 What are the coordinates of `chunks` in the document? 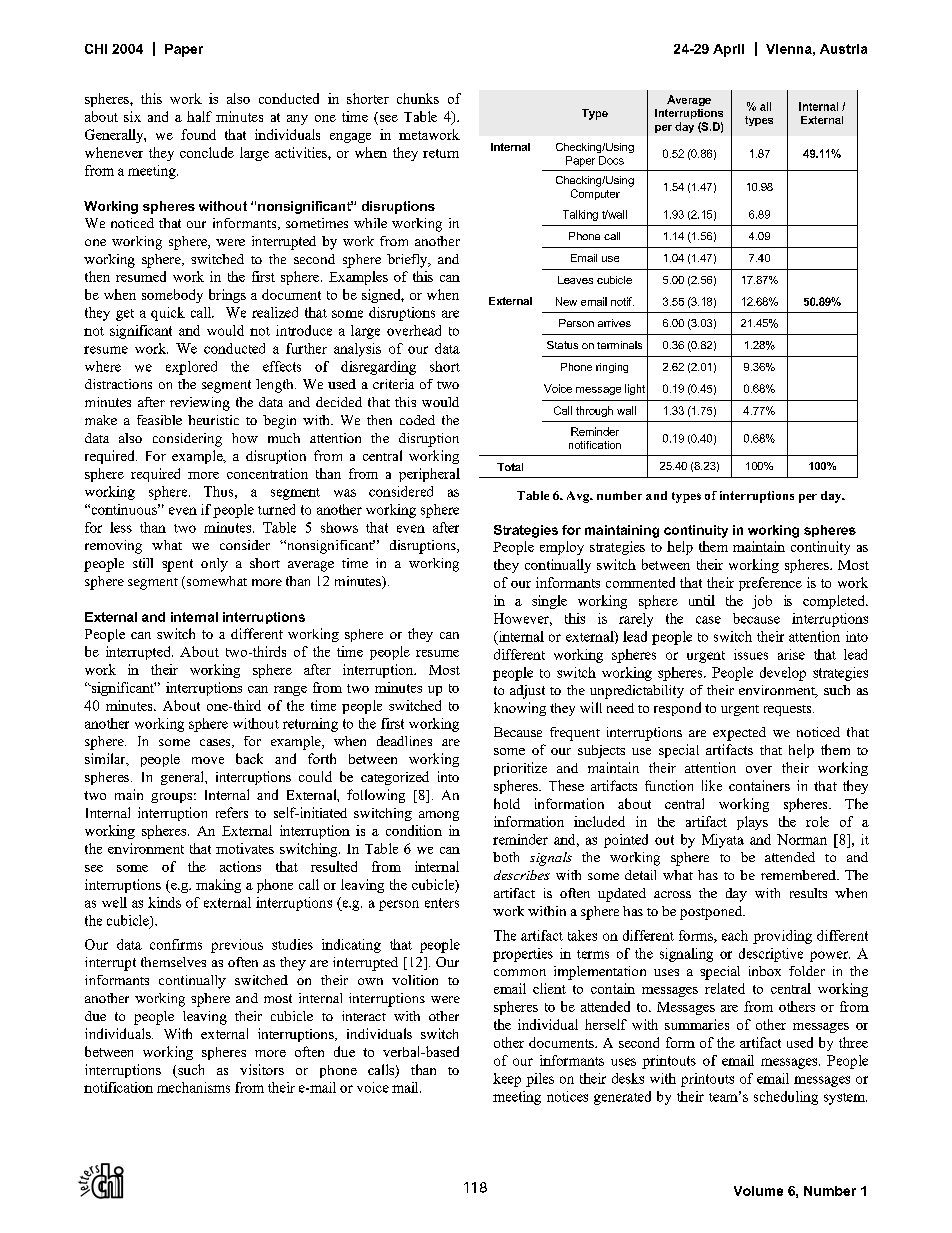 It's located at (418, 98).
